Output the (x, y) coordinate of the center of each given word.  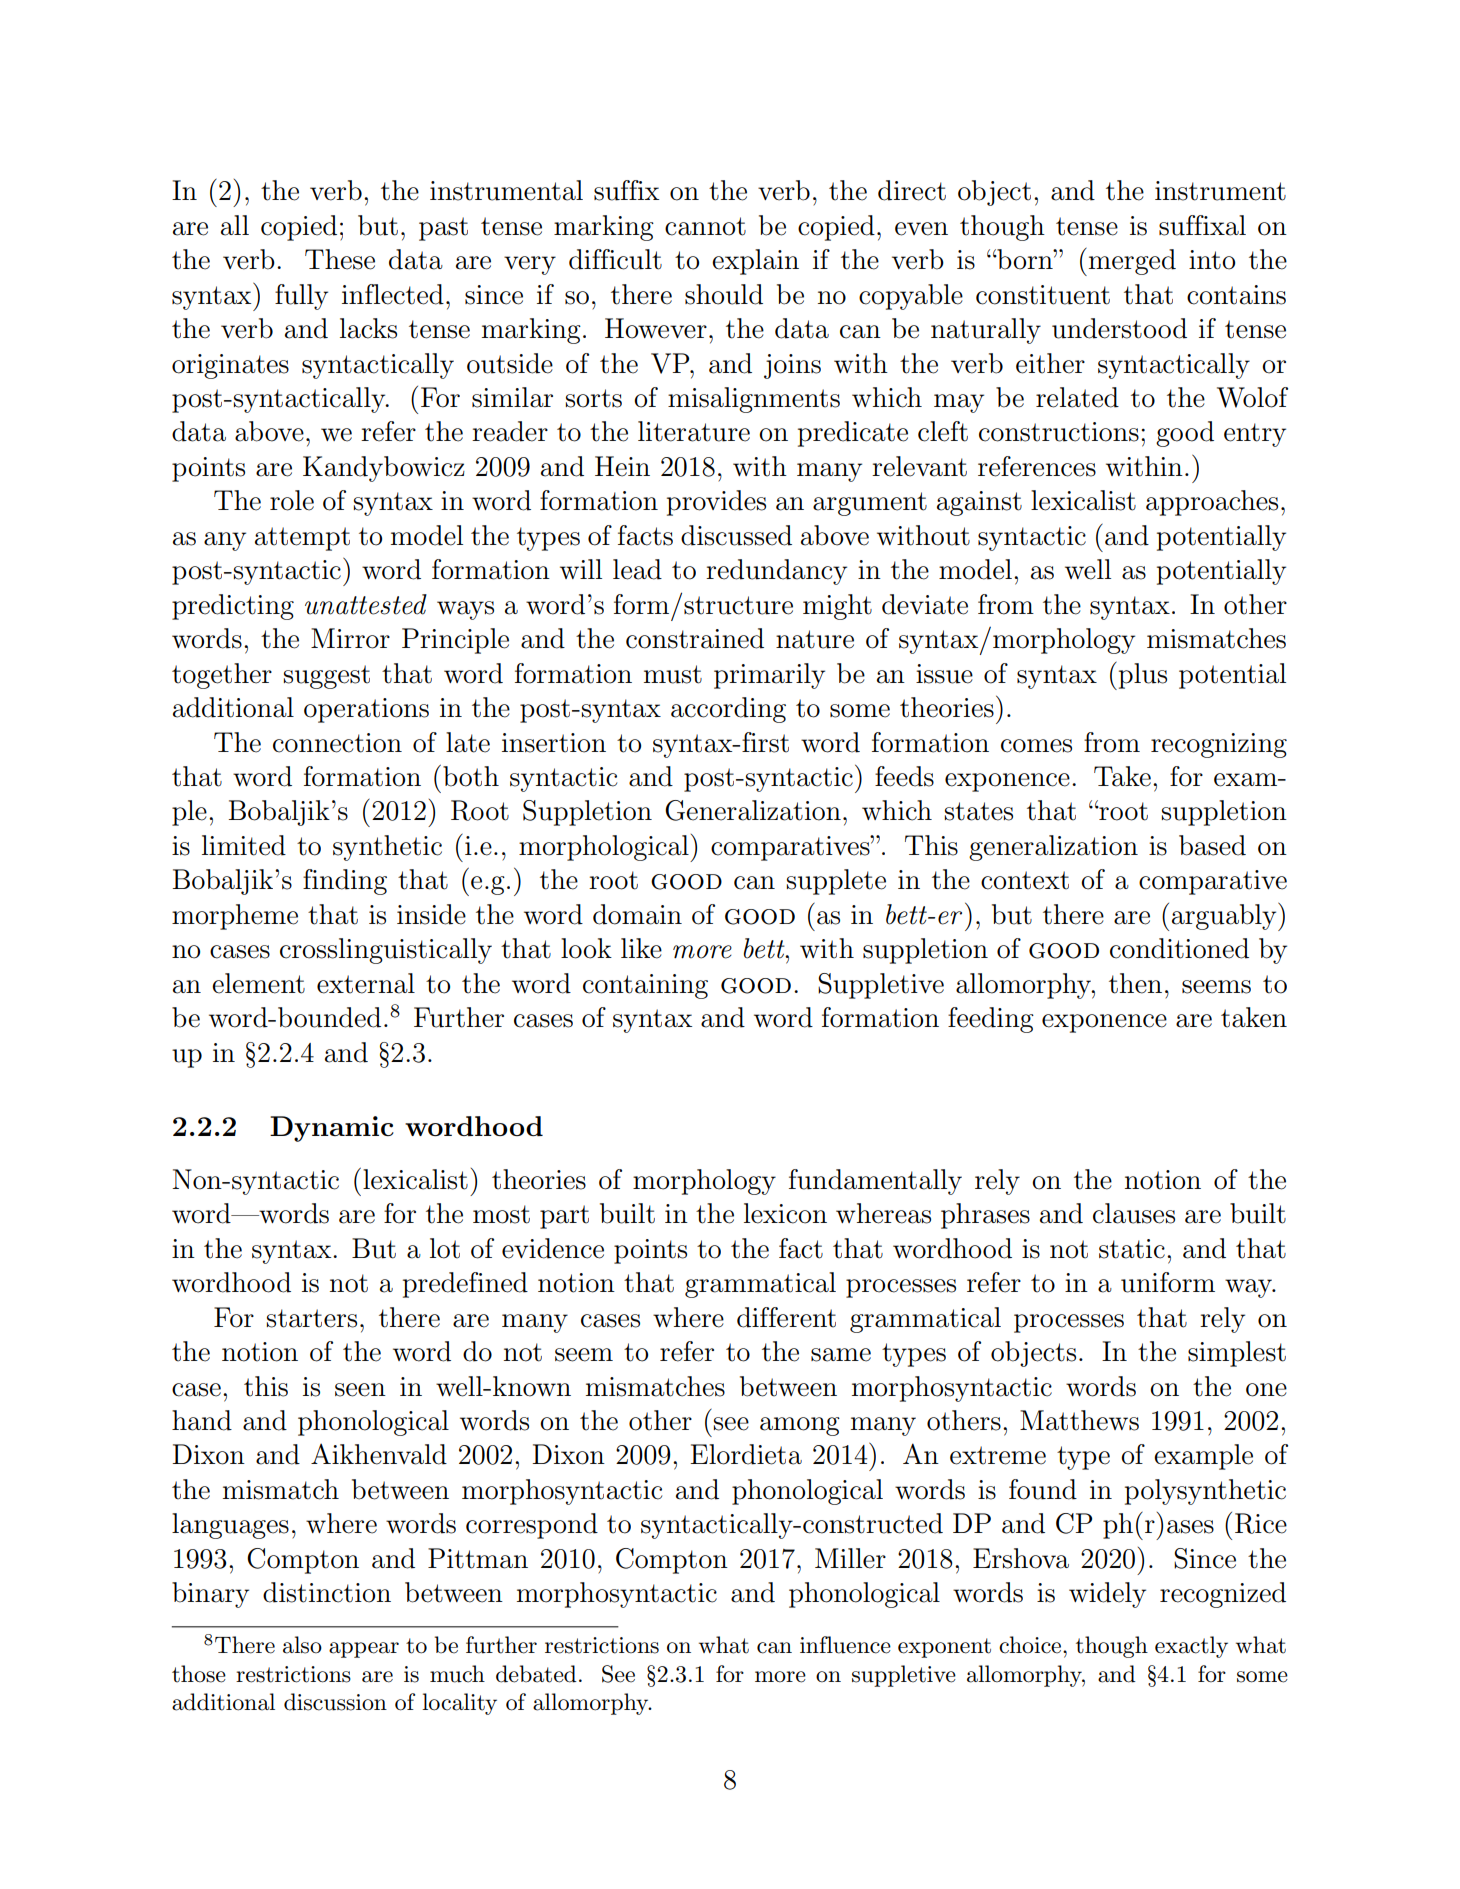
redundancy (776, 572)
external (366, 983)
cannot (705, 226)
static (1132, 1249)
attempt (302, 539)
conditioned (1179, 948)
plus (1143, 676)
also (302, 1645)
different (786, 1317)
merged (1132, 262)
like (641, 948)
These (340, 259)
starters (312, 1318)
